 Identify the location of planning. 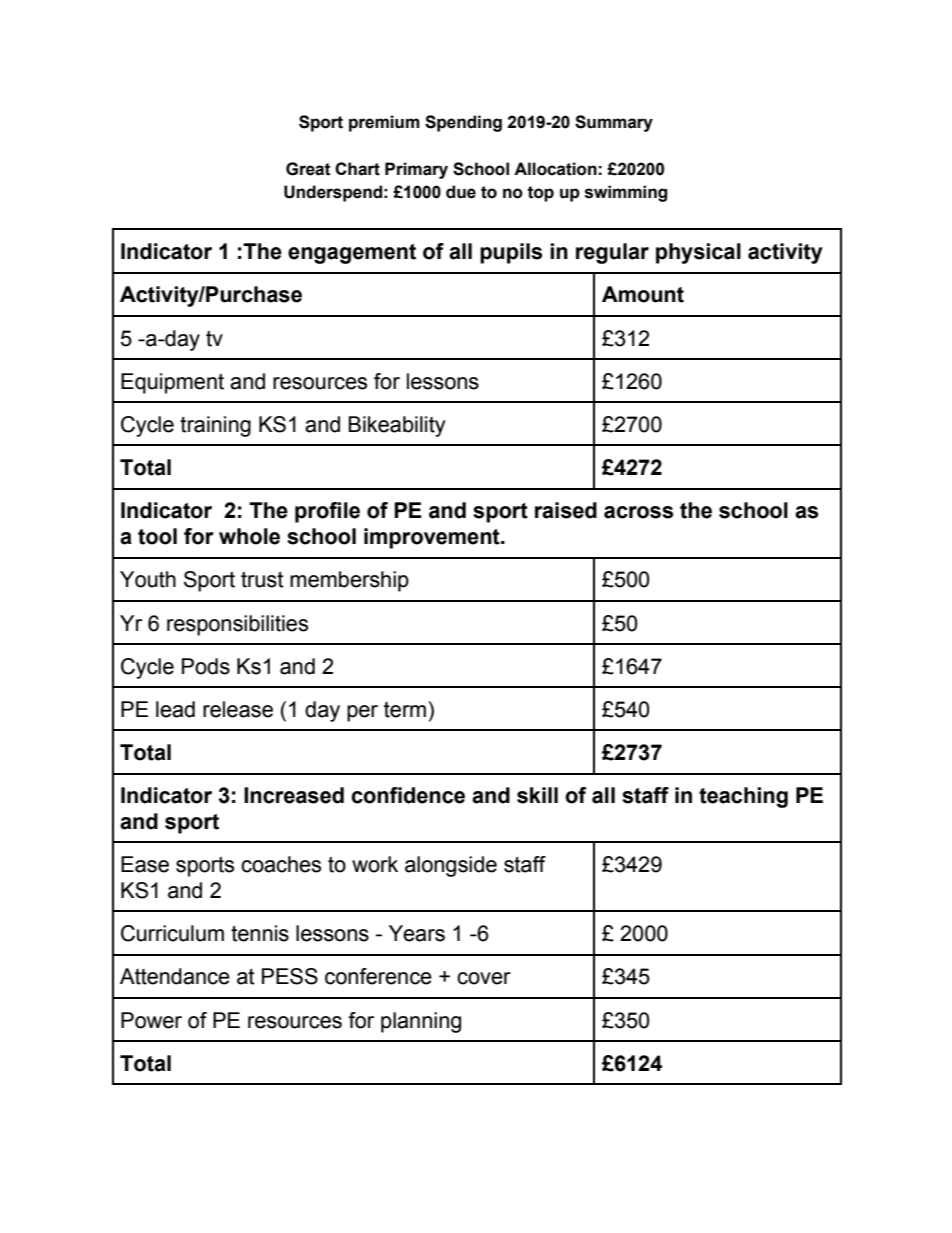
(421, 1022).
